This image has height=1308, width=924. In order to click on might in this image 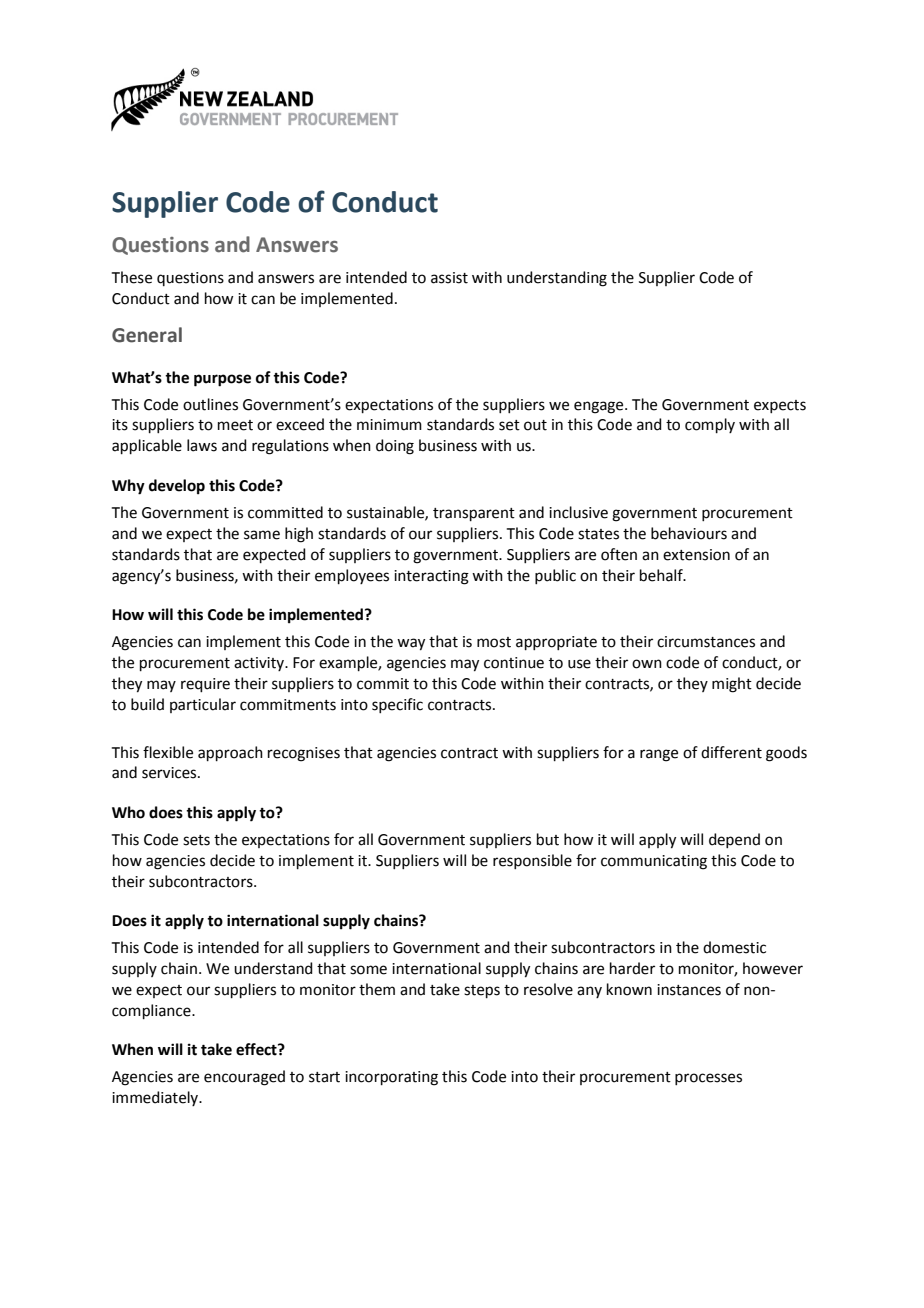, I will do `click(732, 685)`.
